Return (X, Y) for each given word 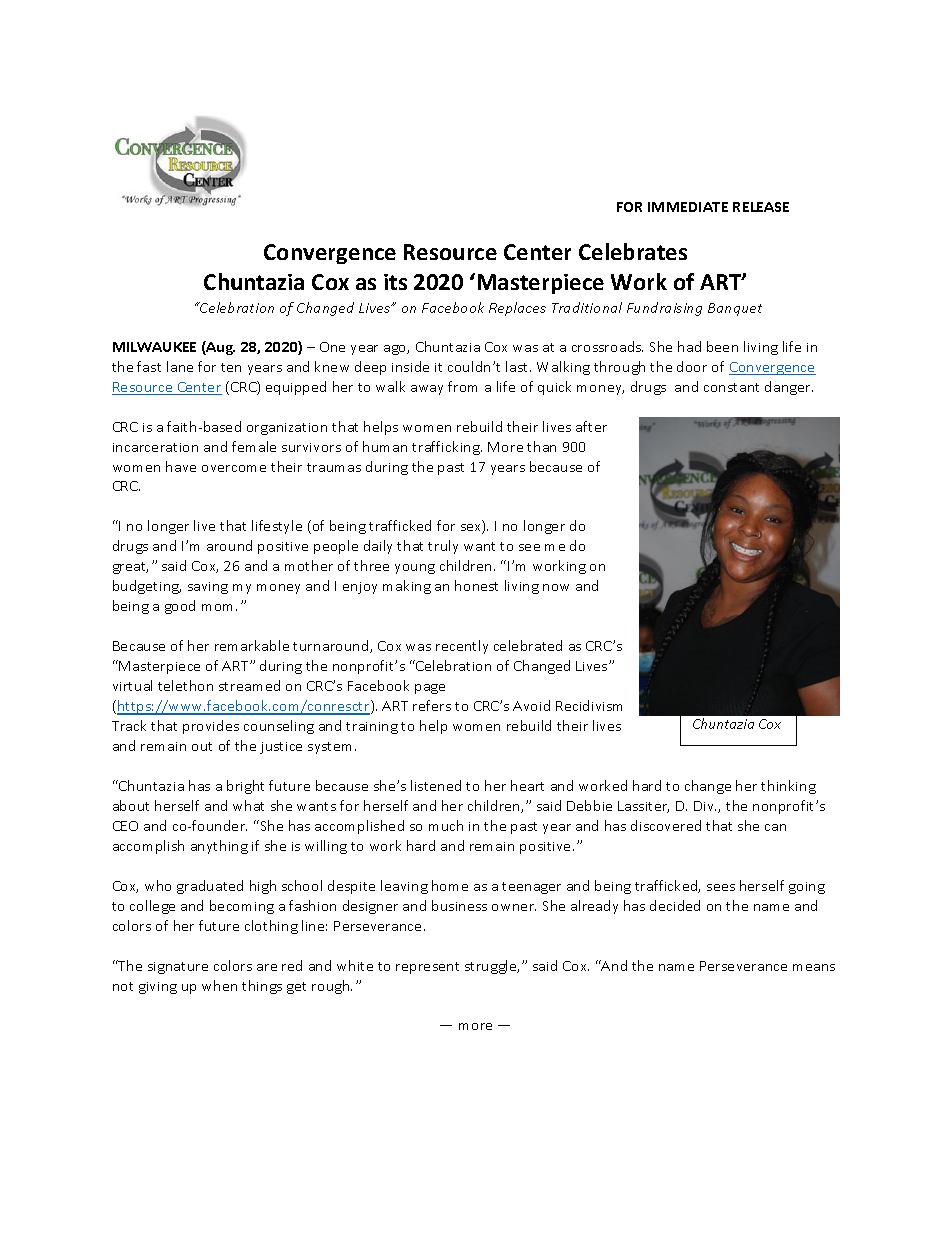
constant (731, 387)
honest (476, 585)
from (462, 386)
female (254, 446)
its (395, 282)
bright (245, 787)
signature (178, 968)
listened (436, 785)
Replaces (517, 309)
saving (208, 588)
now (556, 587)
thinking (788, 787)
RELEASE (761, 207)
